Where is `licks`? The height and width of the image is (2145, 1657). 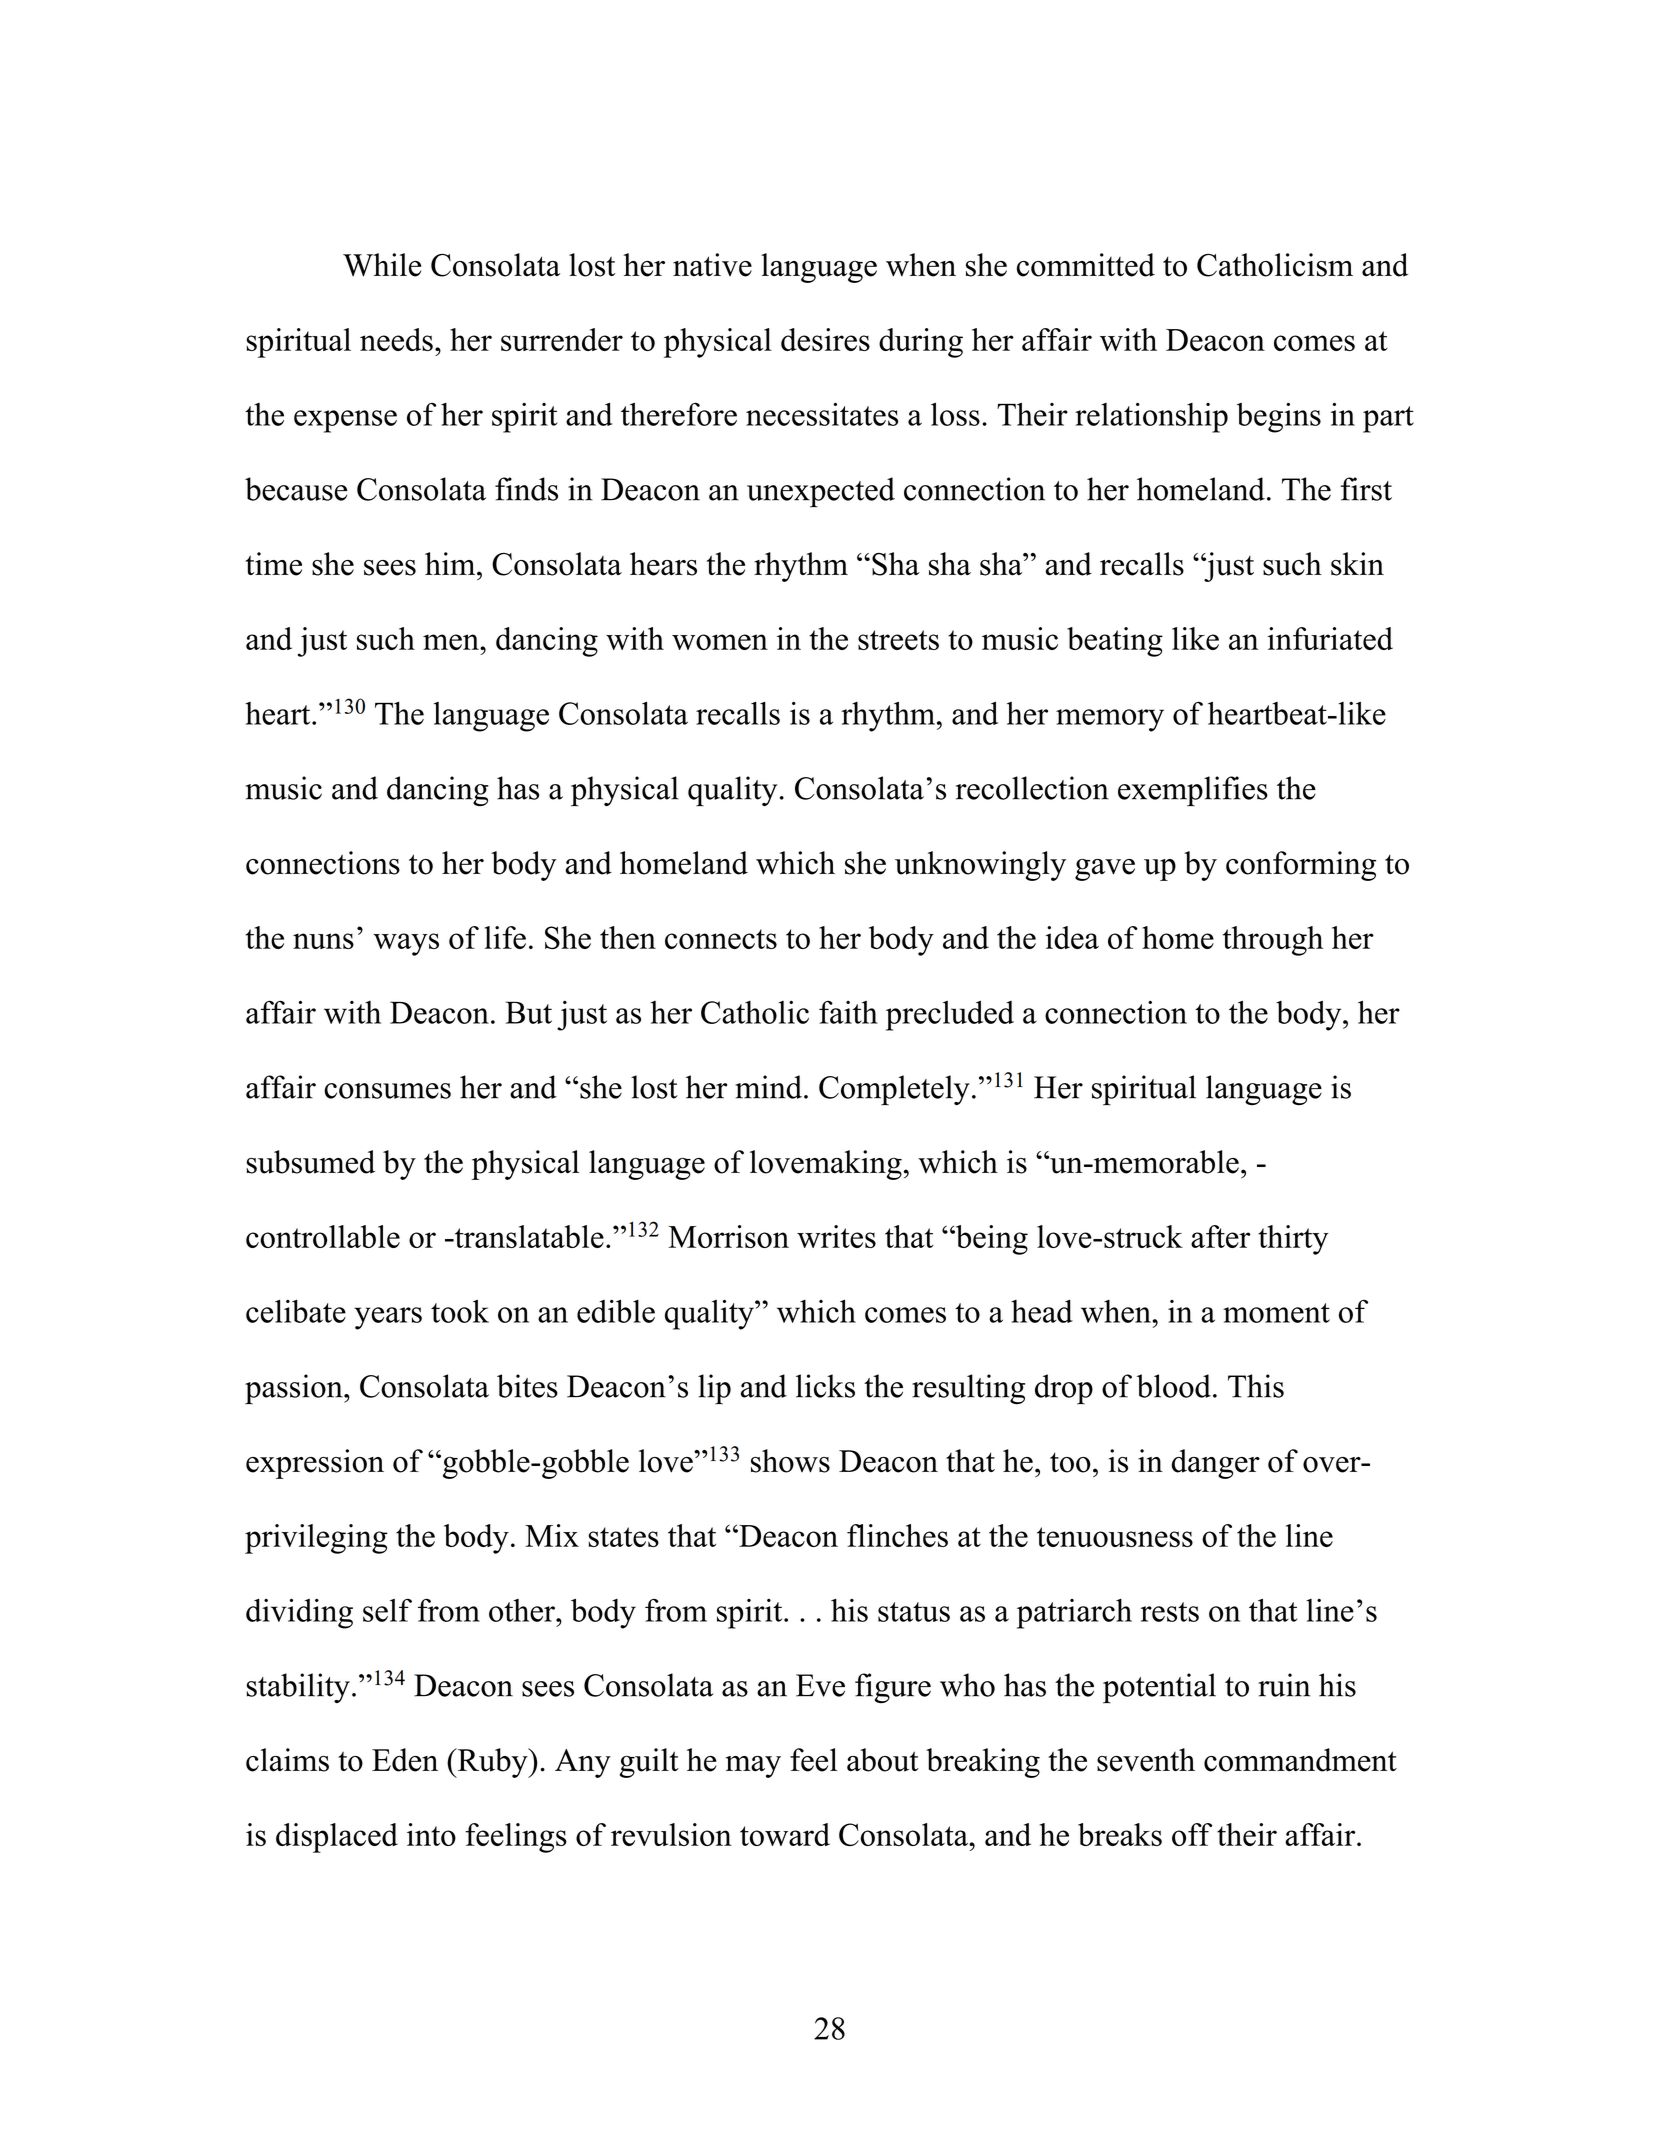
licks is located at coordinates (825, 1386).
